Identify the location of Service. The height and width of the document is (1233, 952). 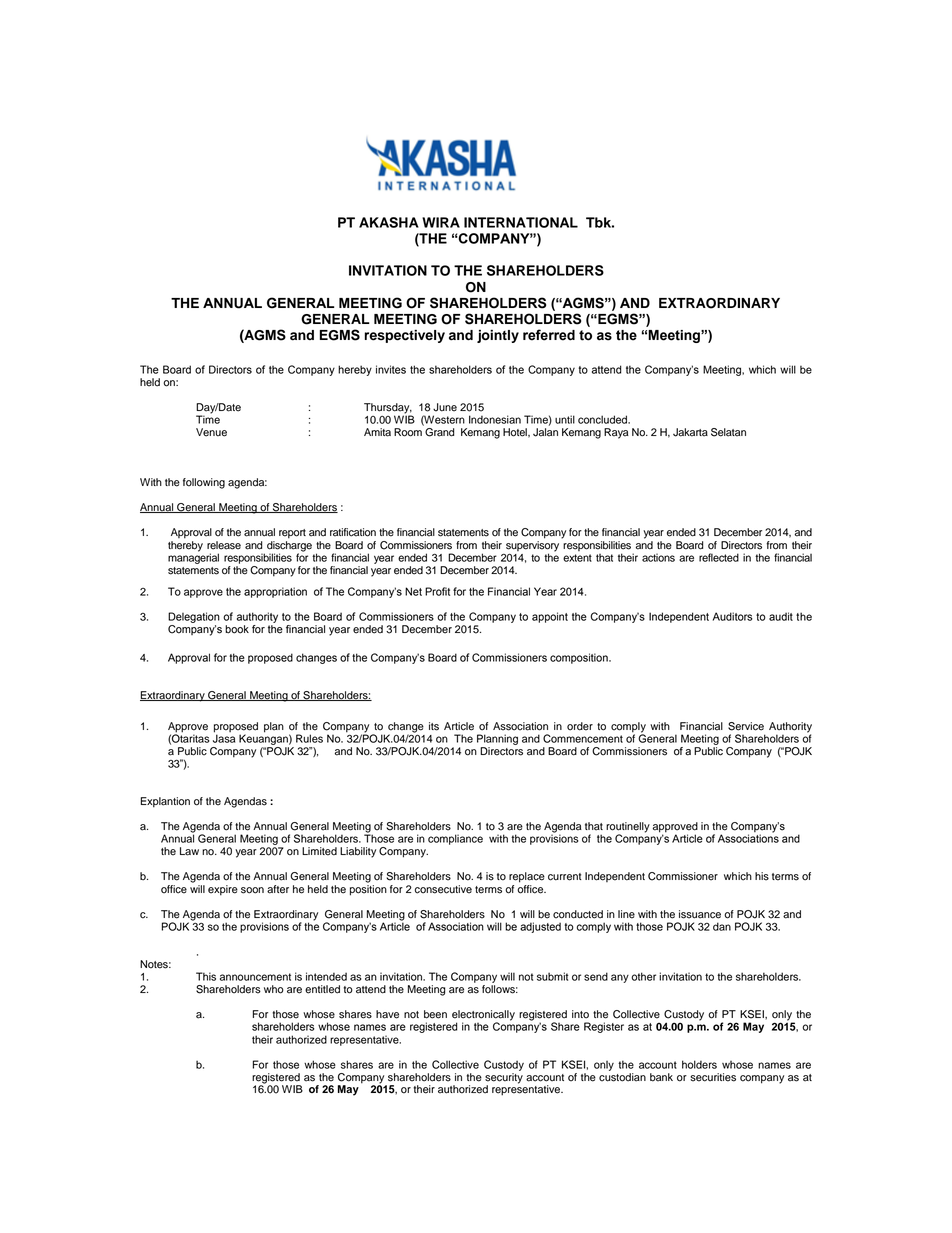
(746, 726).
